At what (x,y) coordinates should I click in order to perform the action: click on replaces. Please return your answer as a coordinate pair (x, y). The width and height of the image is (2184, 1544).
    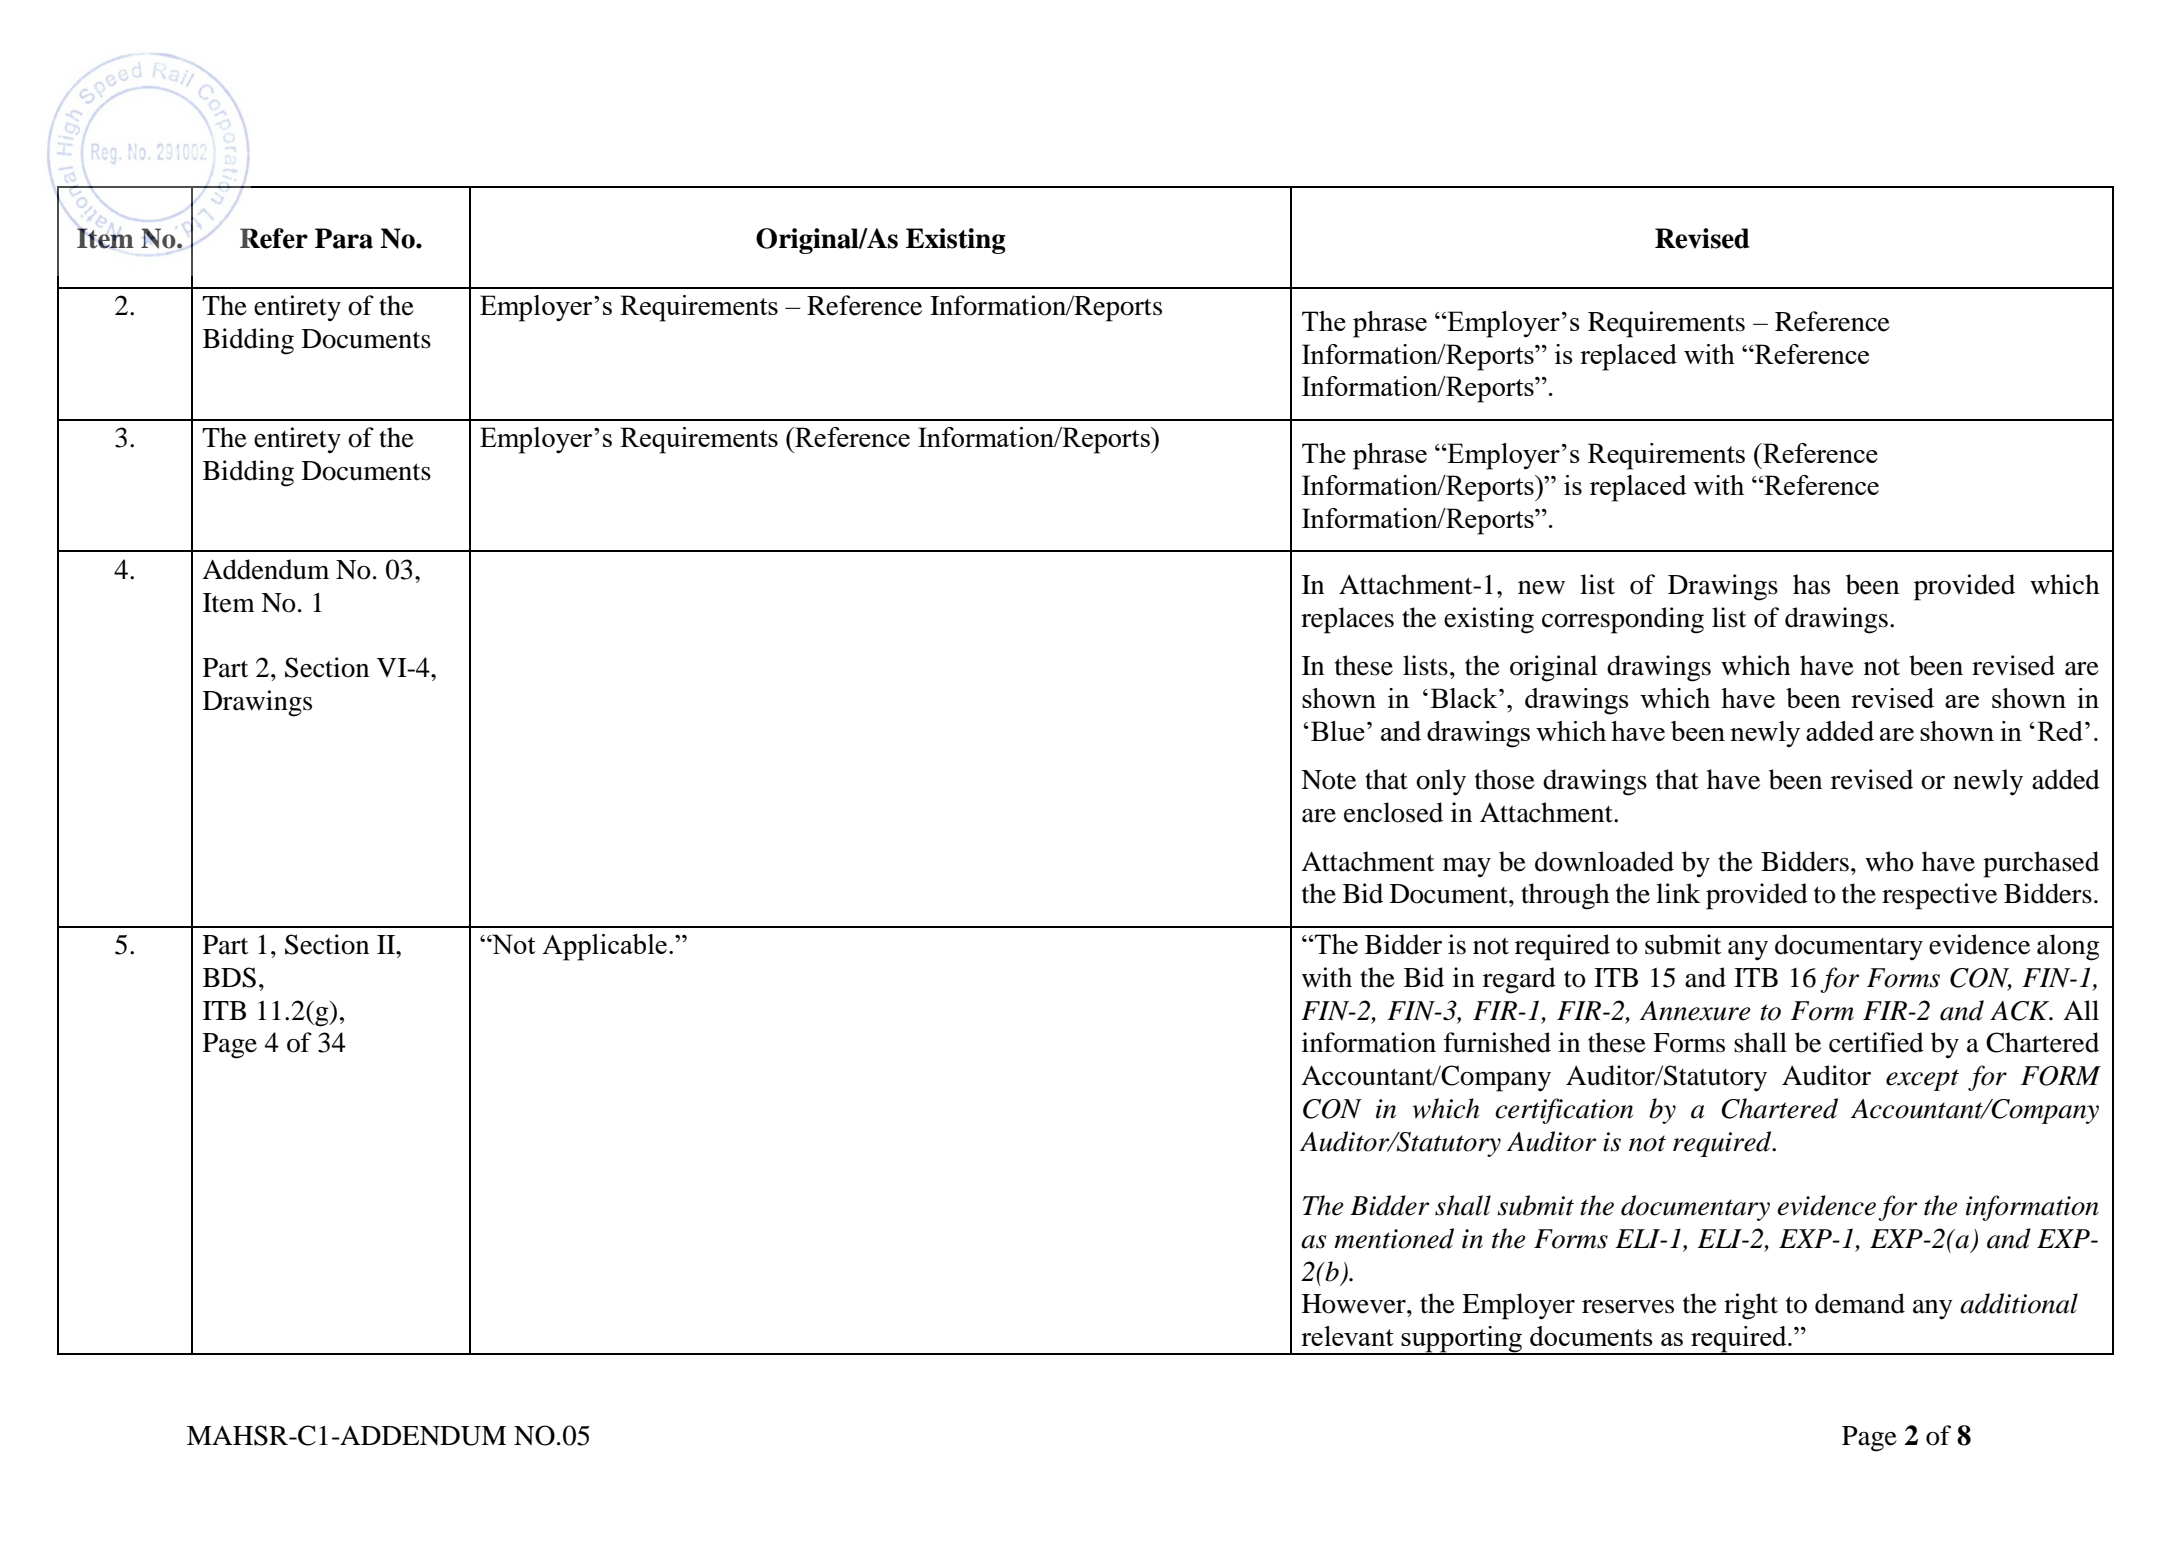
    Looking at the image, I should click on (1347, 620).
